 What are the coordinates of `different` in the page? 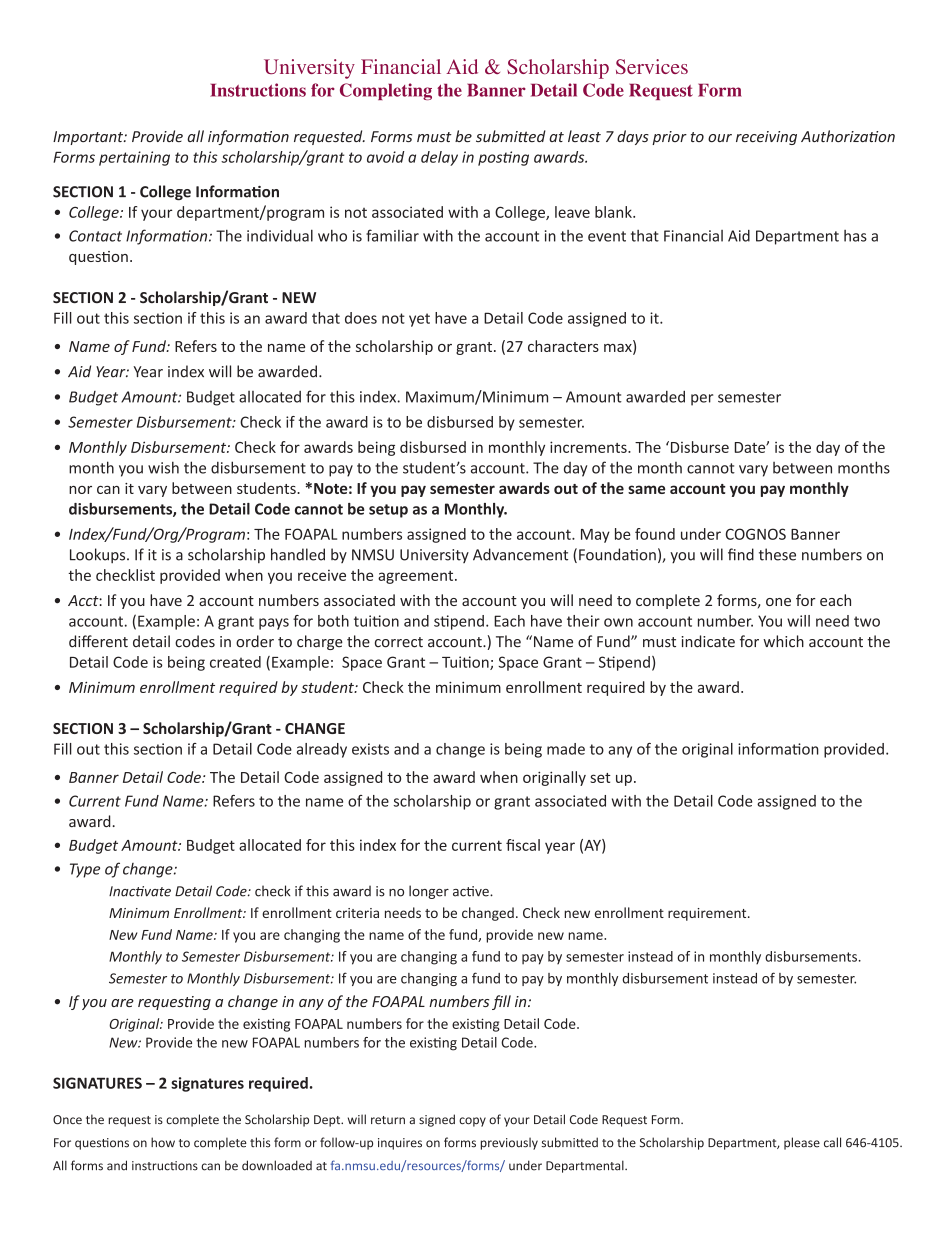 It's located at (98, 641).
